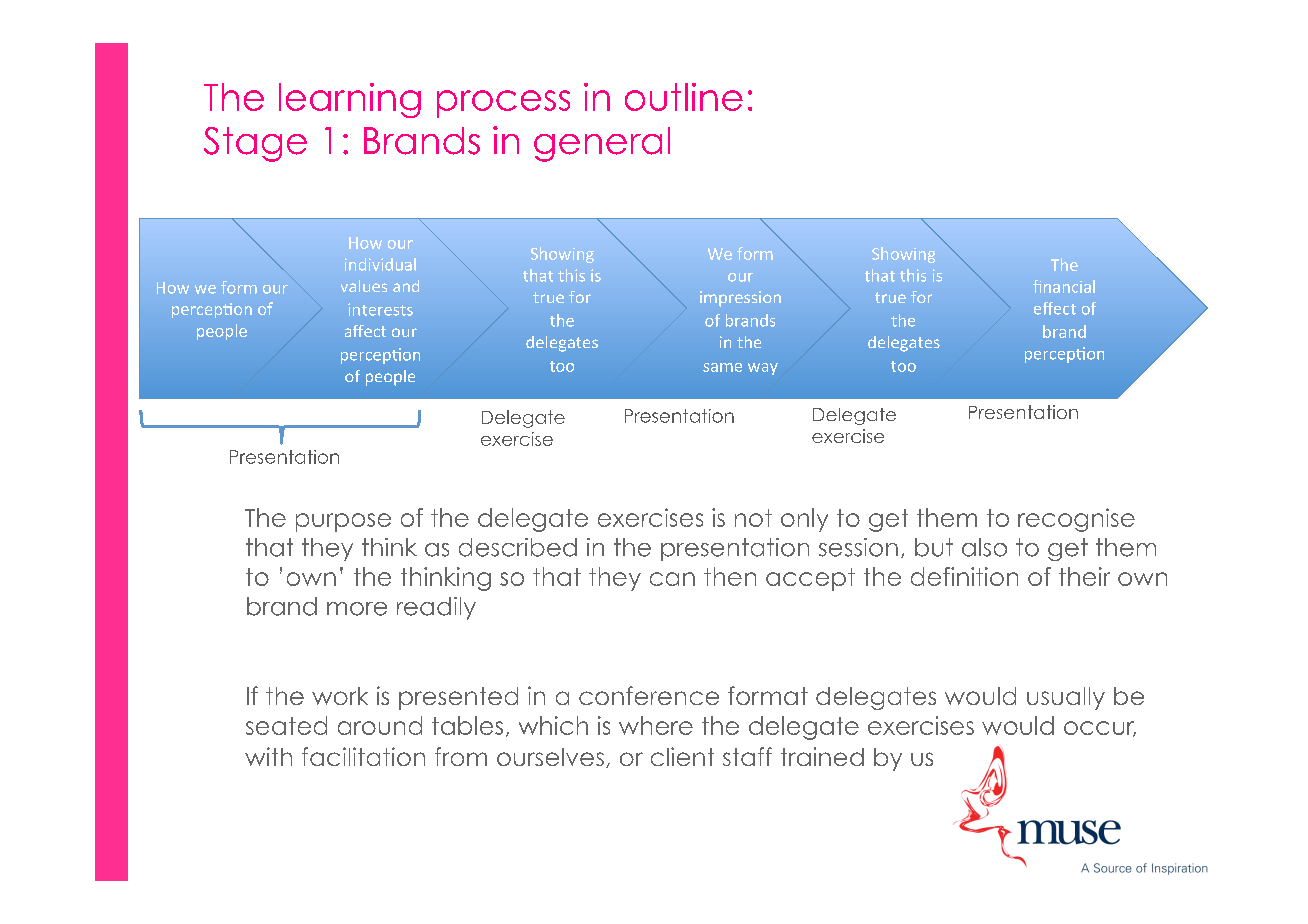  I want to click on learning, so click(350, 100).
